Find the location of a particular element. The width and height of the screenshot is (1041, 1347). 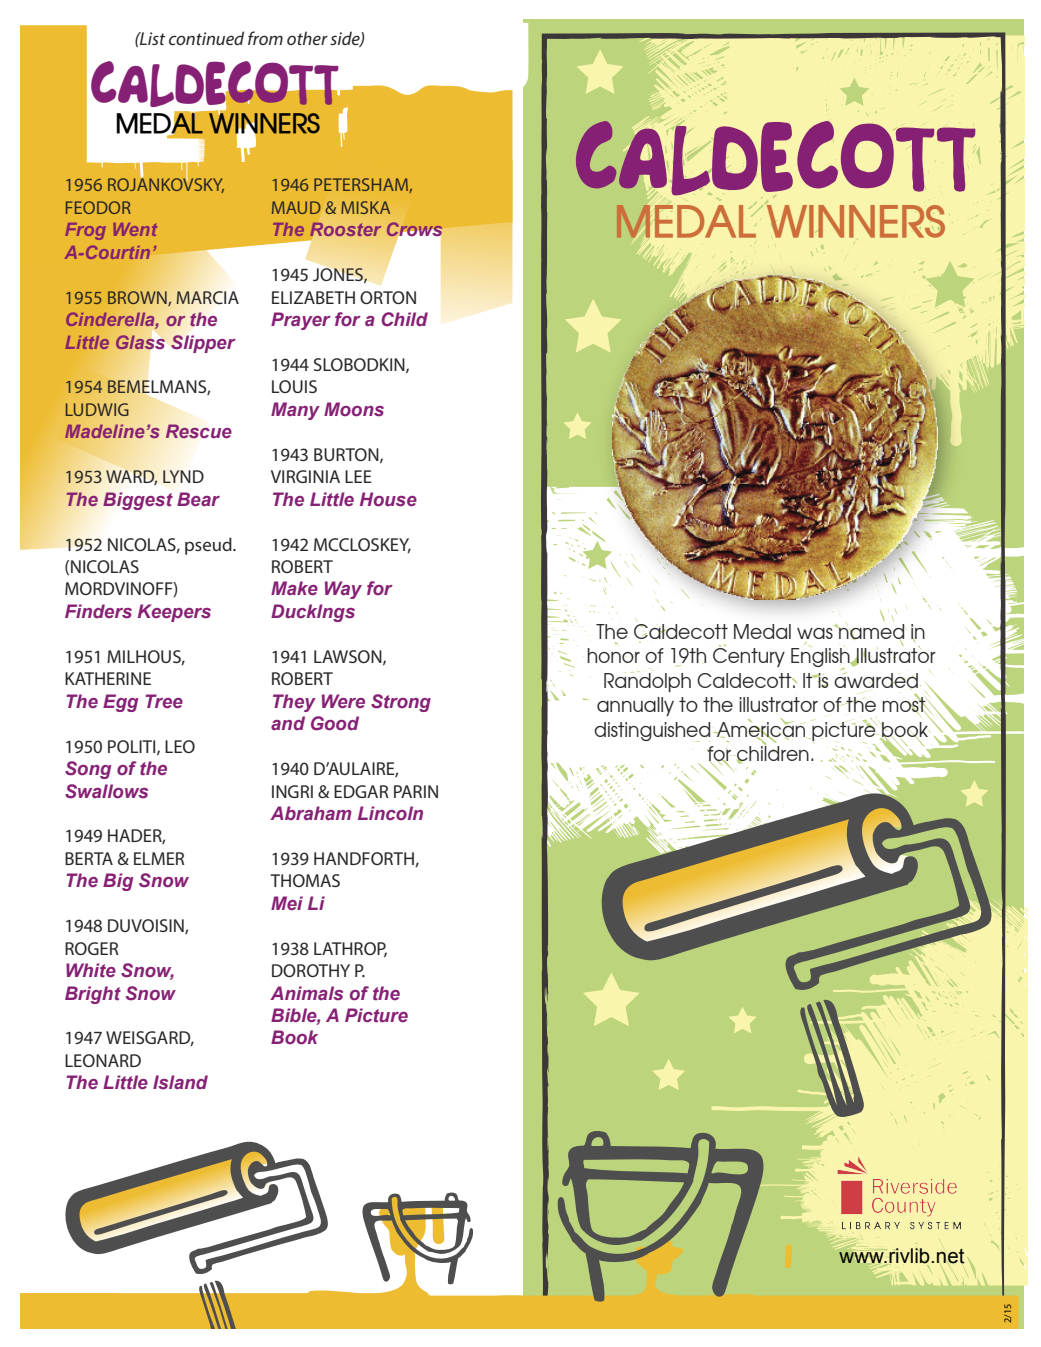

House is located at coordinates (388, 499).
